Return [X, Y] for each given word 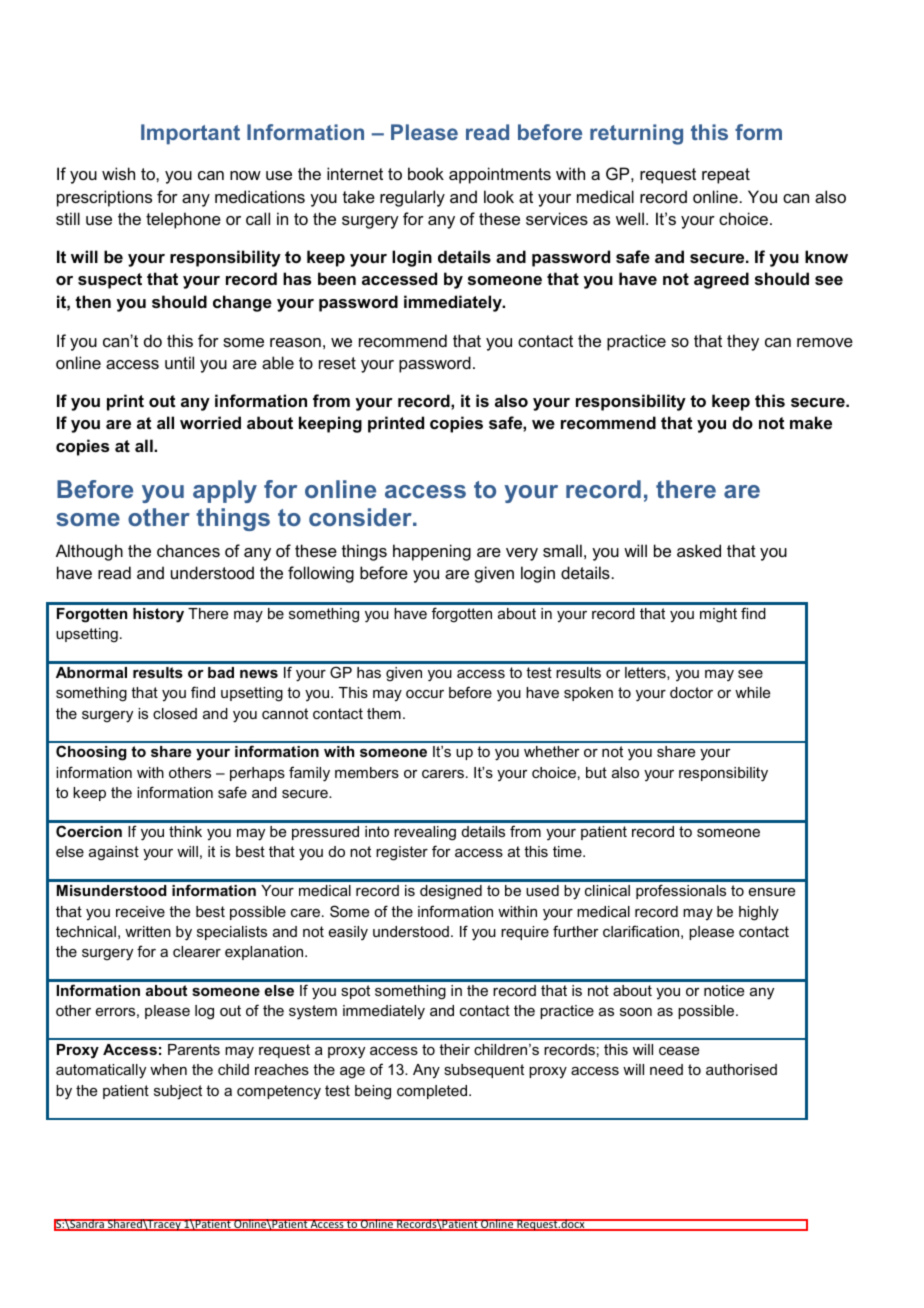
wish [118, 173]
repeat [726, 176]
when [168, 1069]
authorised [741, 1069]
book [426, 173]
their [454, 1049]
